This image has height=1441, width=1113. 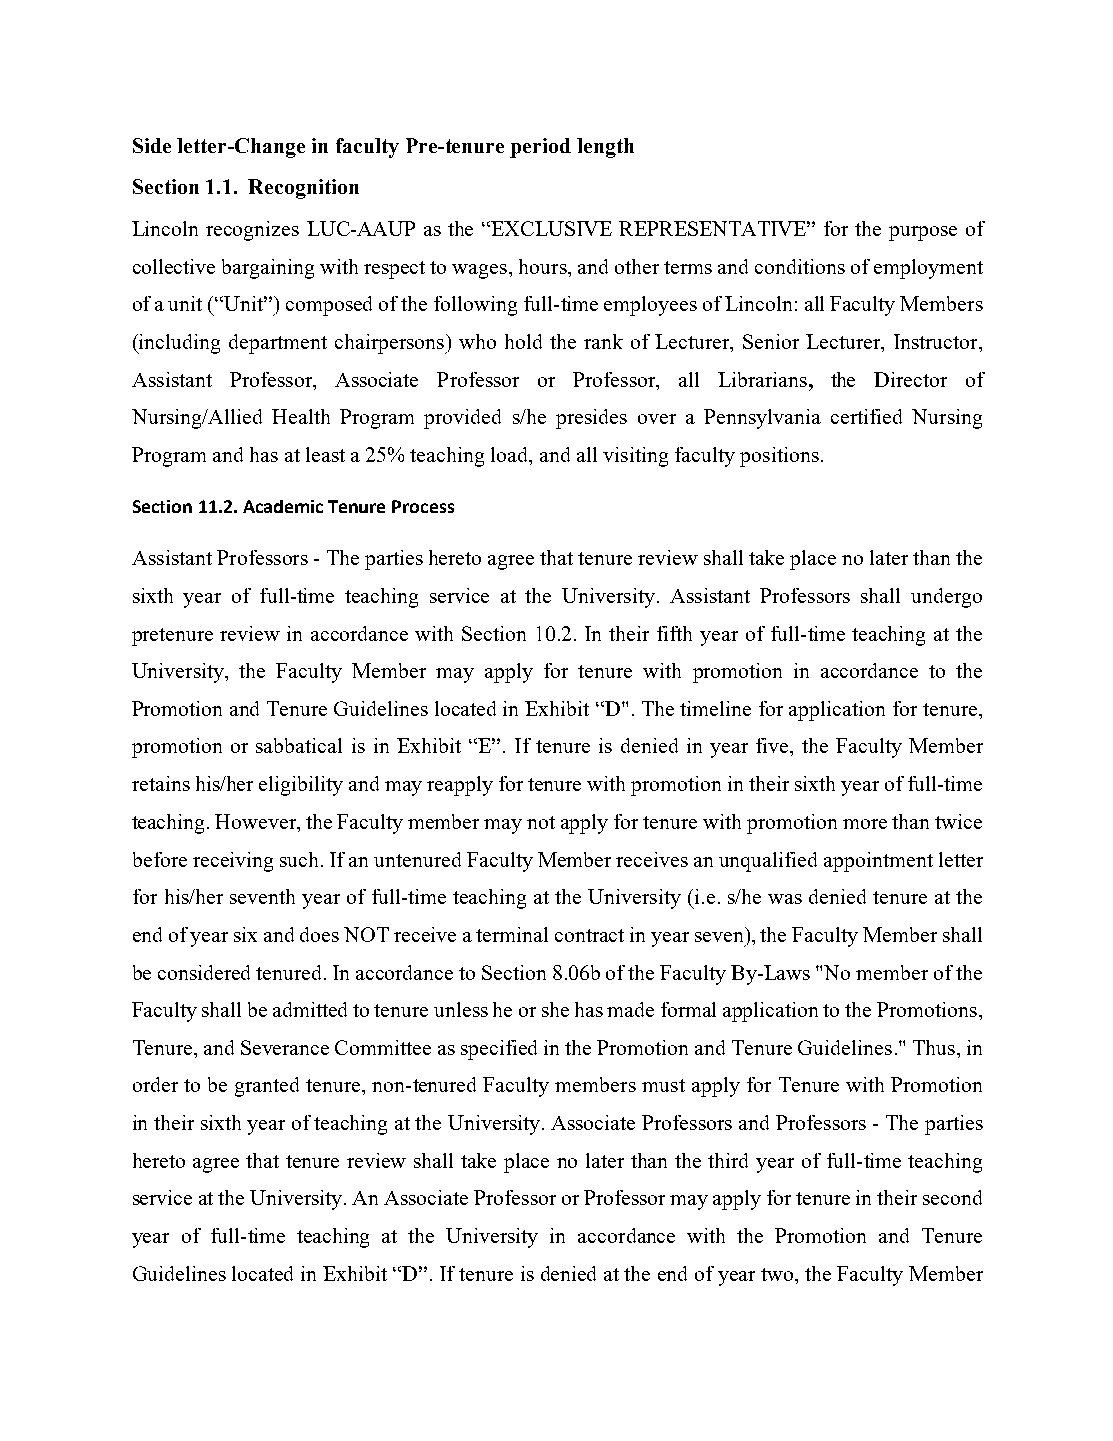 What do you see at coordinates (923, 233) in the image?
I see `purpose` at bounding box center [923, 233].
